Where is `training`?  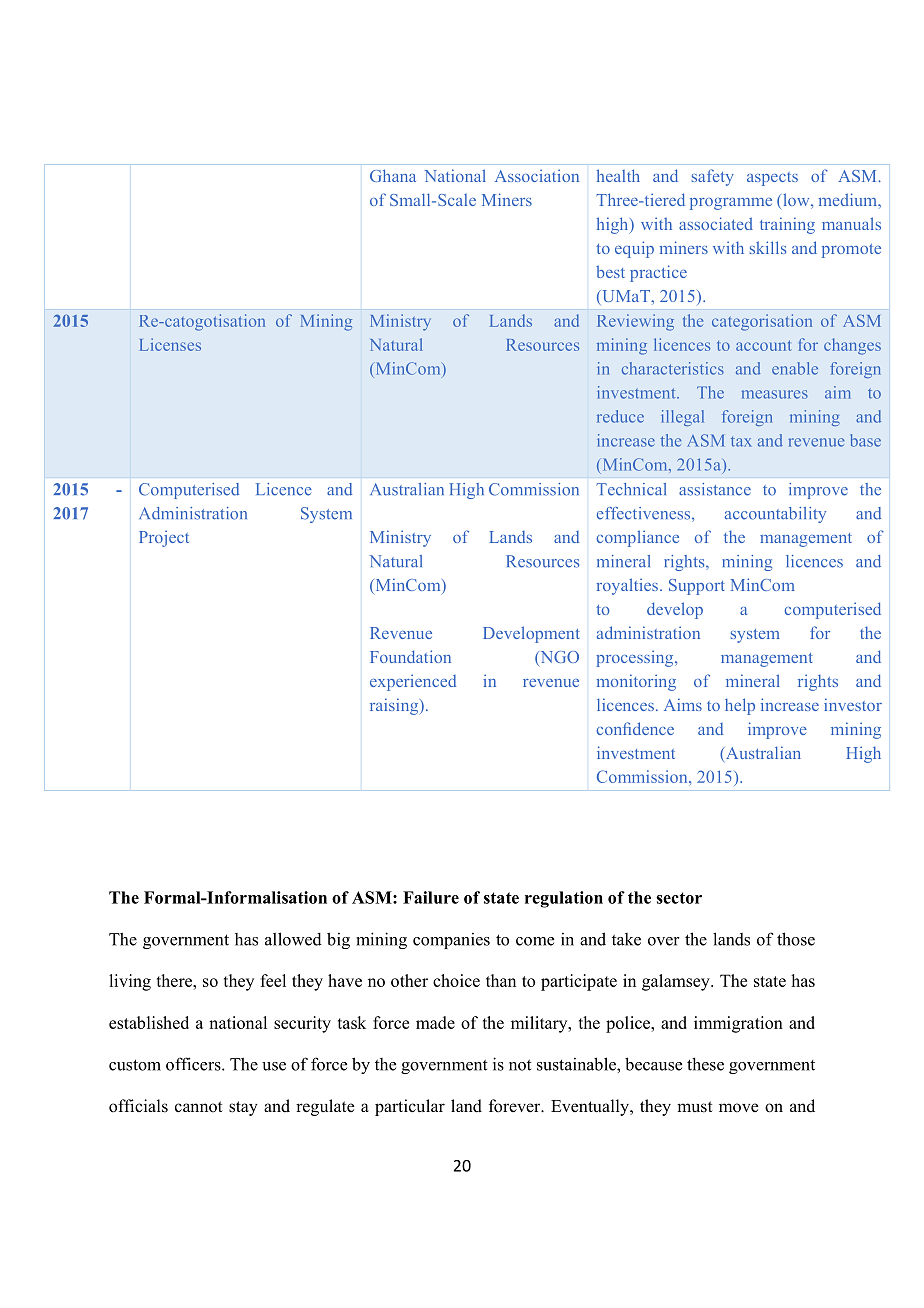
training is located at coordinates (787, 225).
